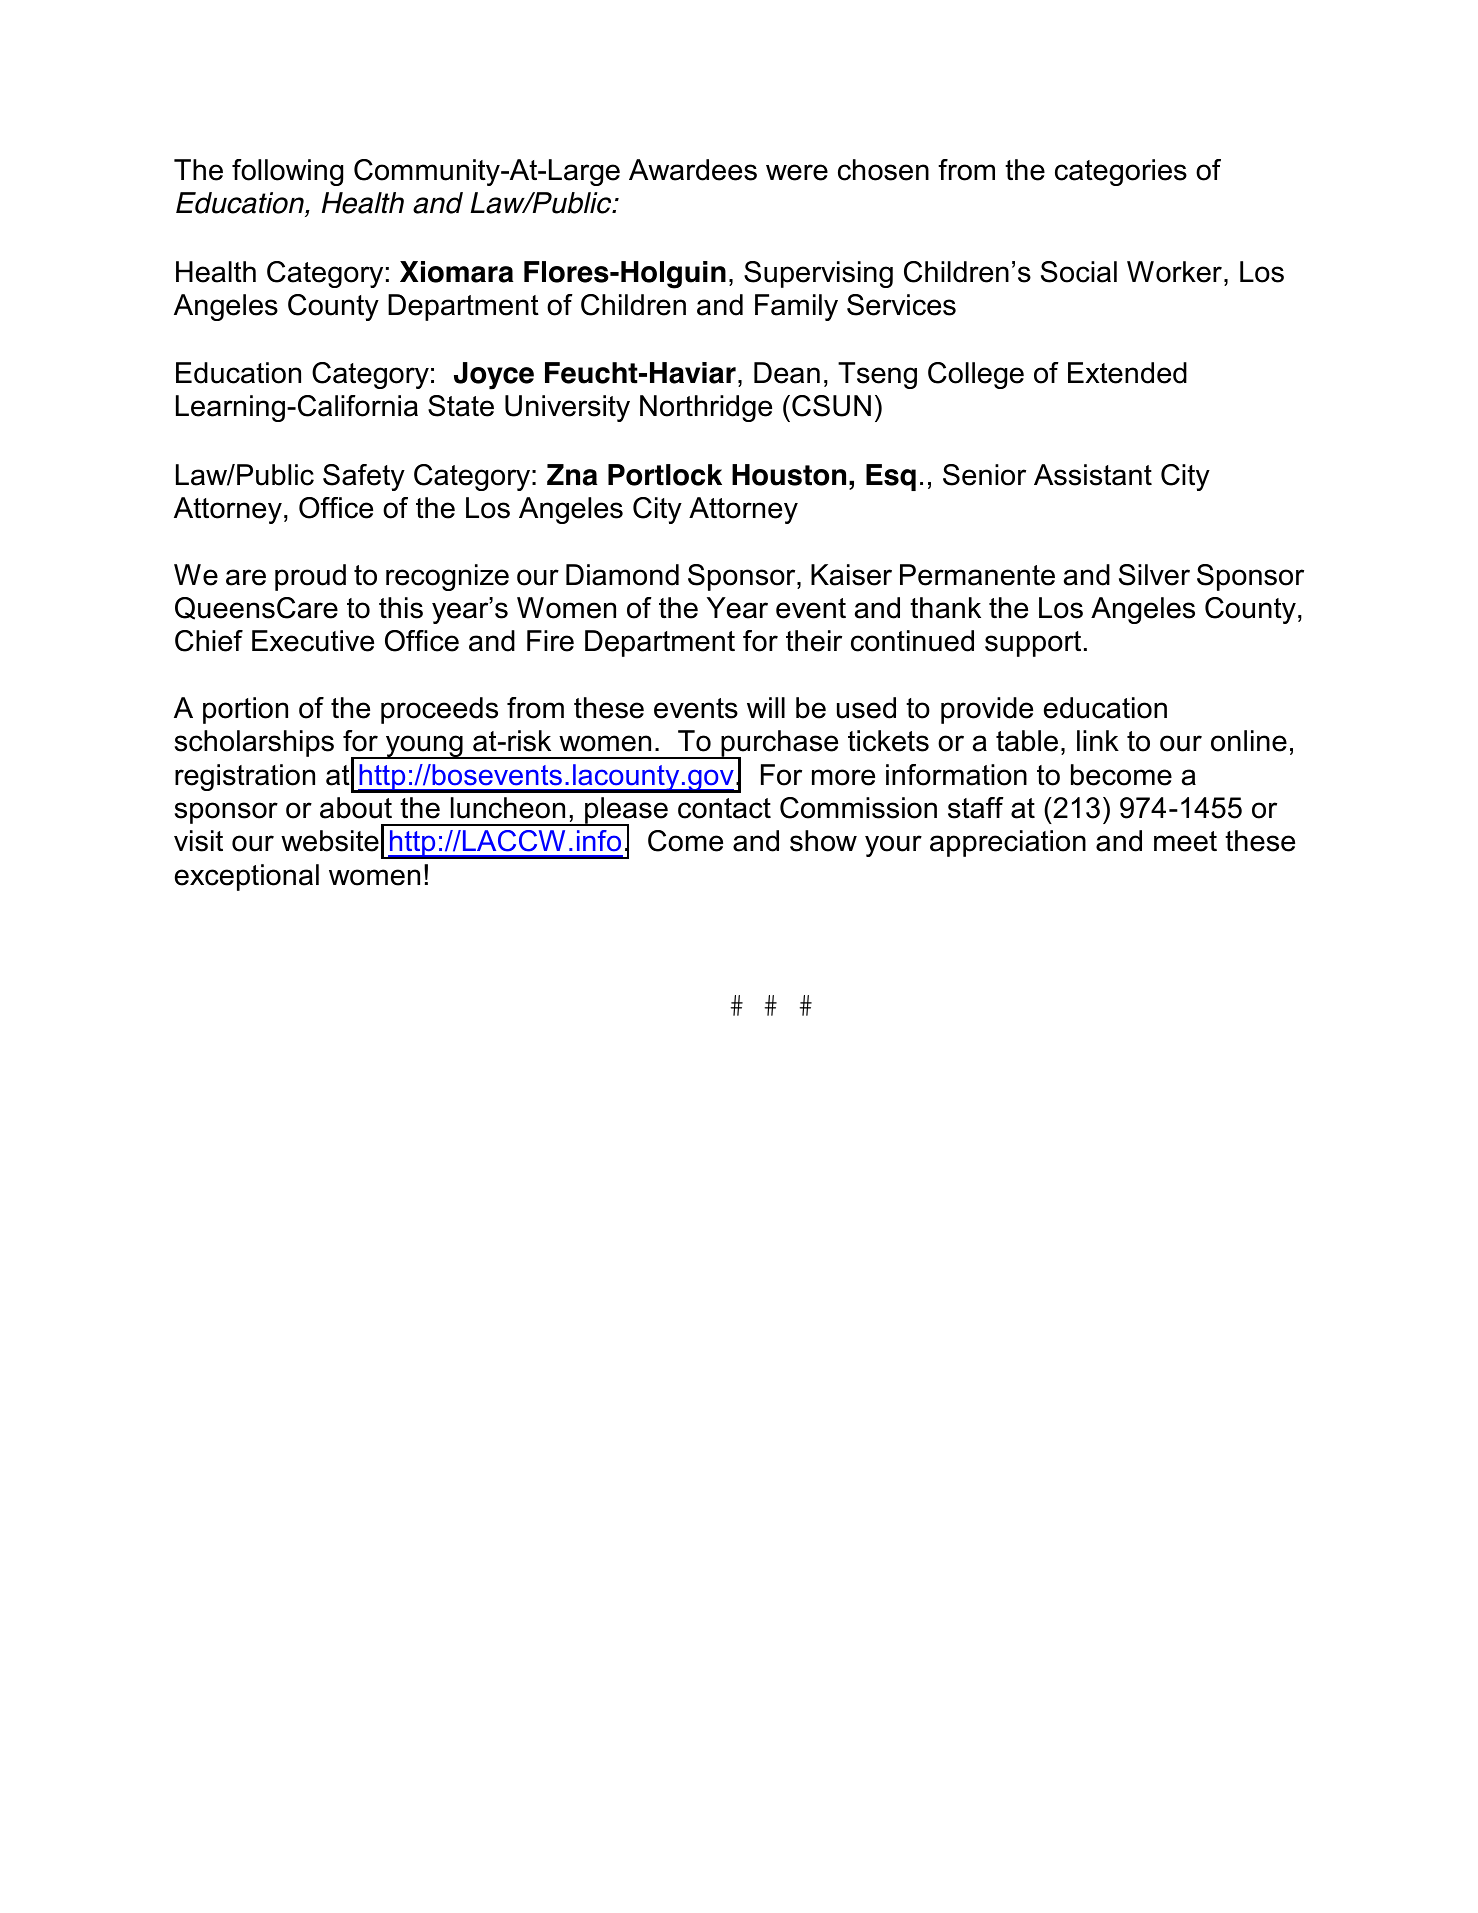  Describe the element at coordinates (789, 475) in the image. I see `Houston` at that location.
